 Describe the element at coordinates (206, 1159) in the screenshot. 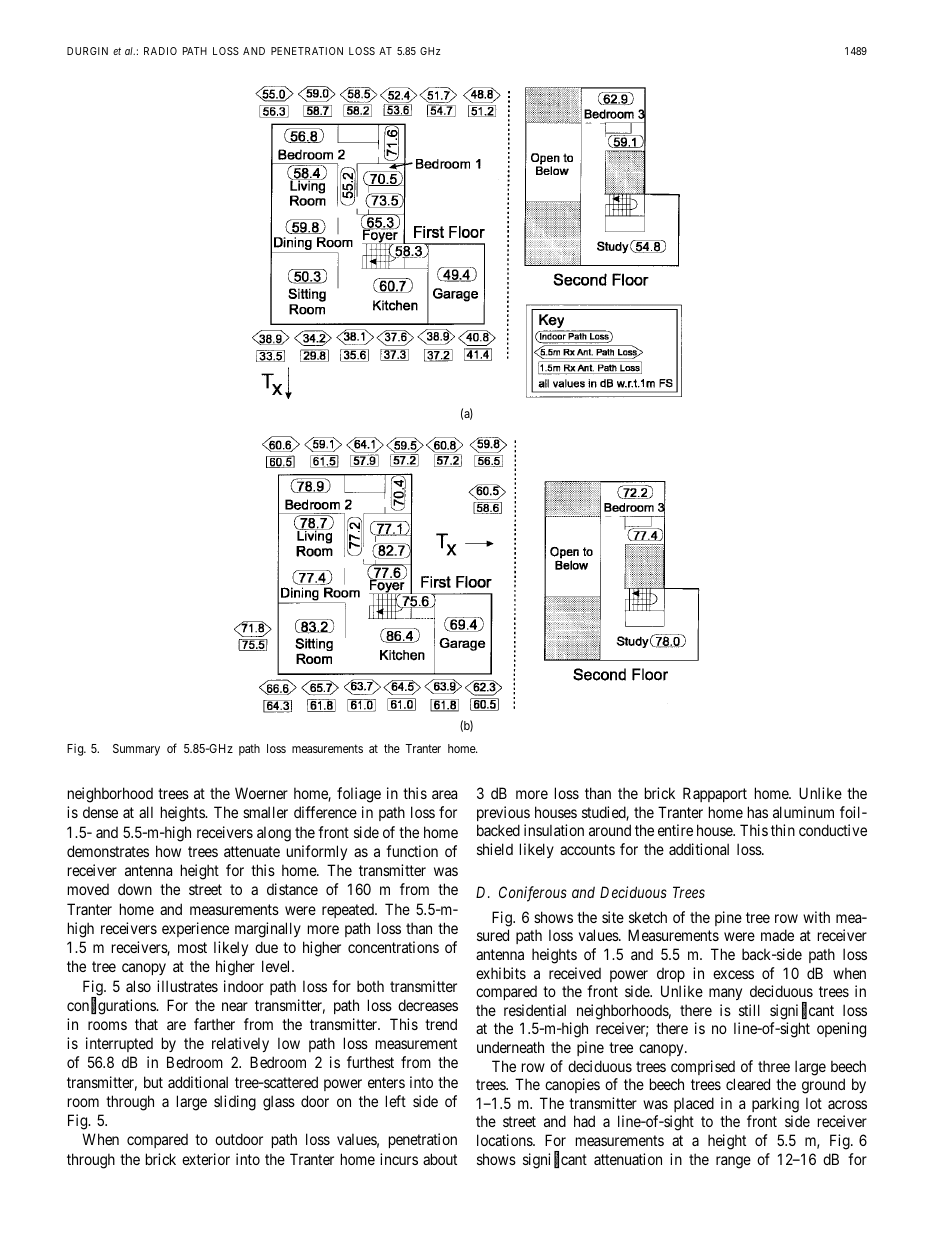

I see `exterior` at that location.
